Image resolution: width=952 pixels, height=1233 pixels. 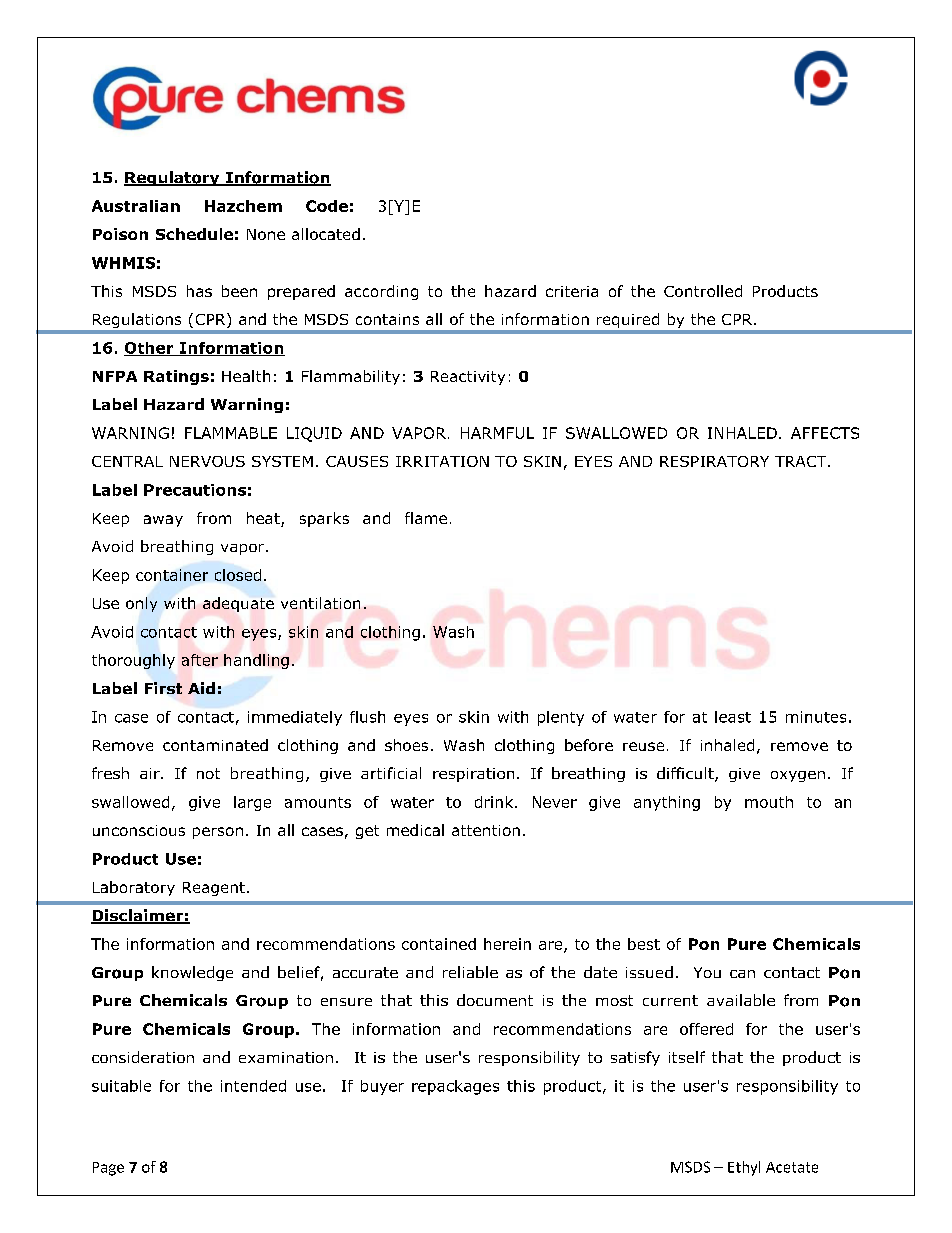 What do you see at coordinates (561, 718) in the screenshot?
I see `plenty` at bounding box center [561, 718].
